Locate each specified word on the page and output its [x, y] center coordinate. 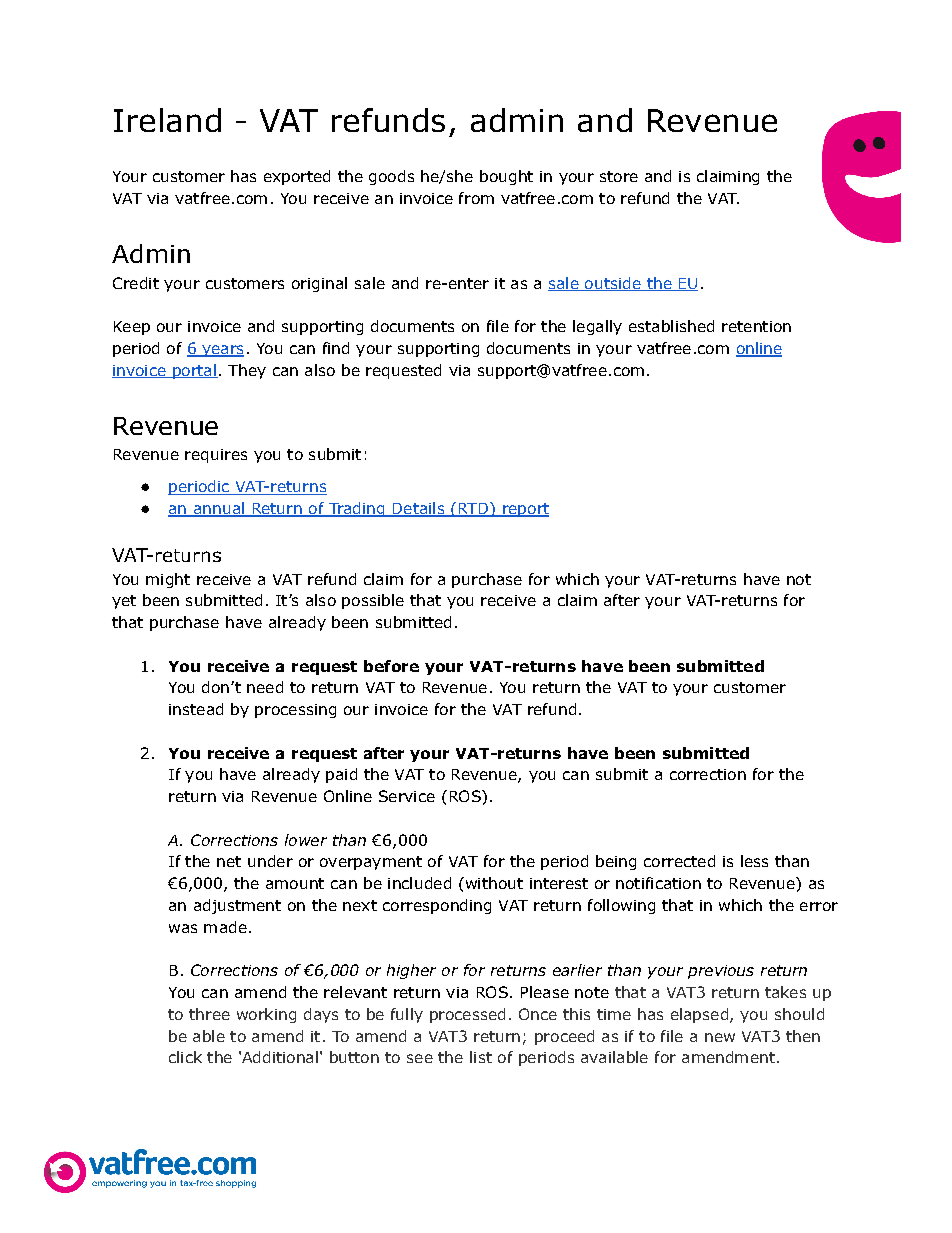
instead [196, 709]
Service [407, 796]
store [619, 176]
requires [216, 456]
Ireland [167, 120]
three [209, 1014]
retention [756, 326]
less [754, 861]
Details [418, 509]
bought [506, 177]
